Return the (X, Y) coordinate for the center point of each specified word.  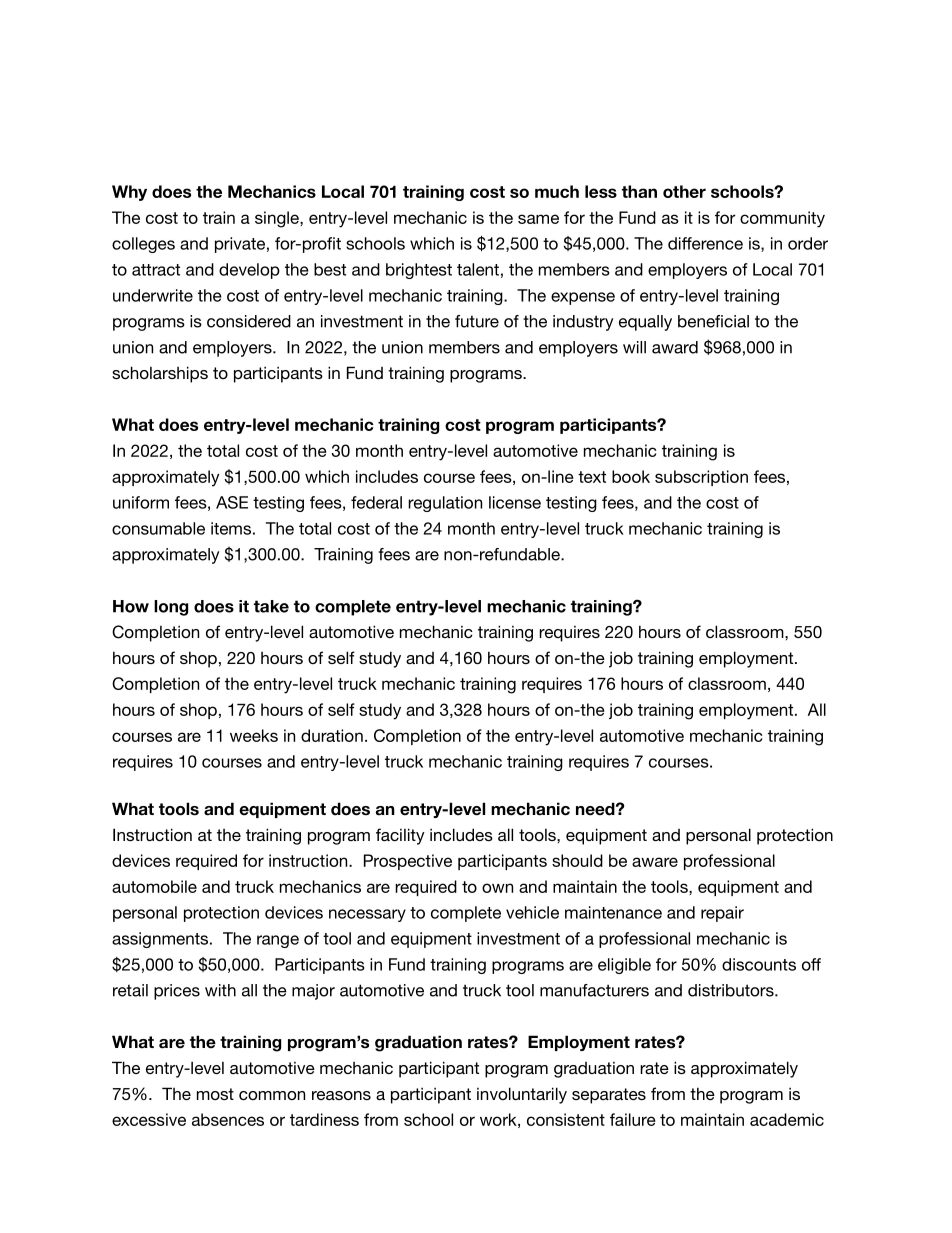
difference (705, 243)
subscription (701, 478)
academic (787, 1119)
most (215, 1094)
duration (332, 735)
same (538, 219)
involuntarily (522, 1095)
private (240, 245)
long (171, 608)
